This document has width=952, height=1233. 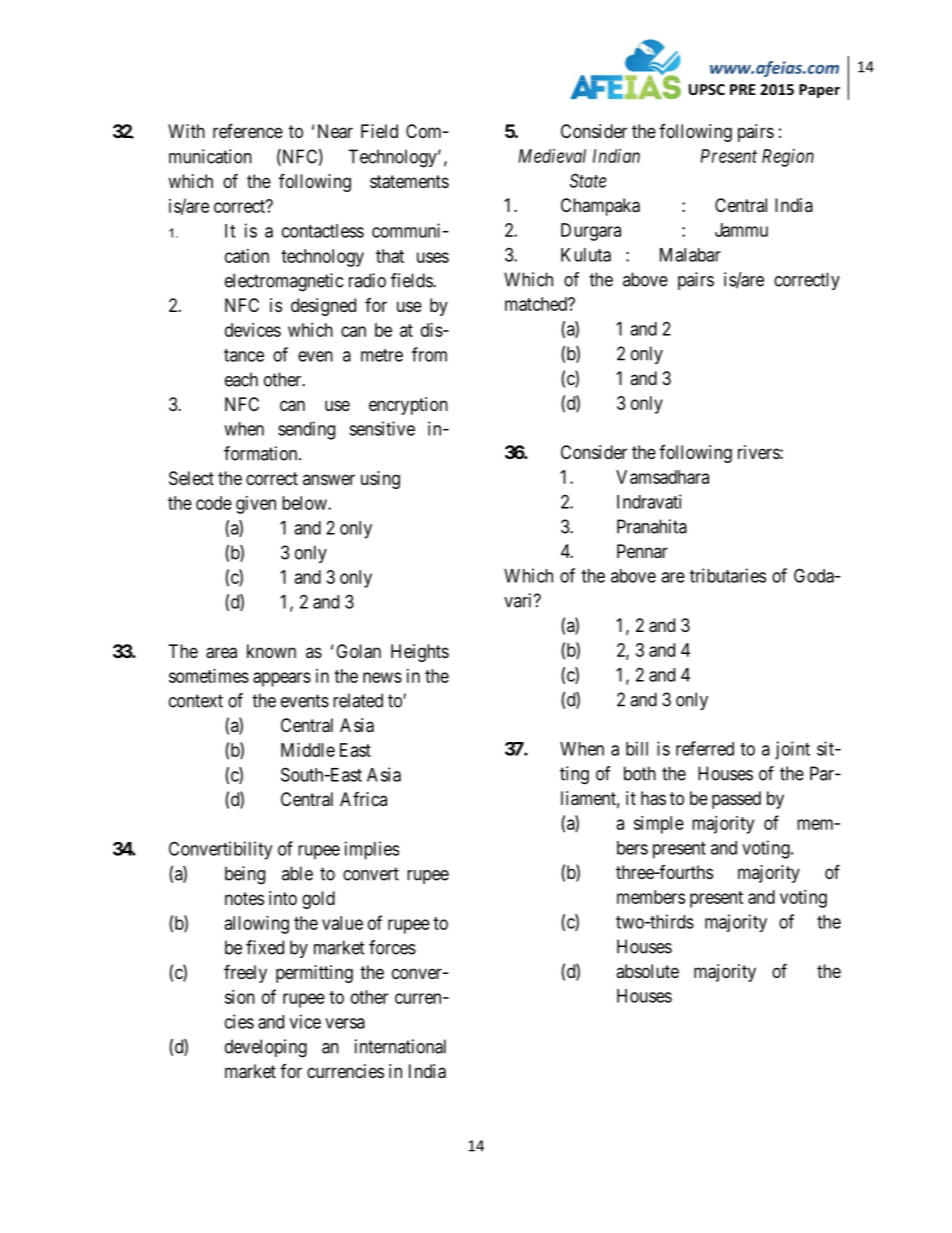 What do you see at coordinates (308, 750) in the document?
I see `Middle` at bounding box center [308, 750].
